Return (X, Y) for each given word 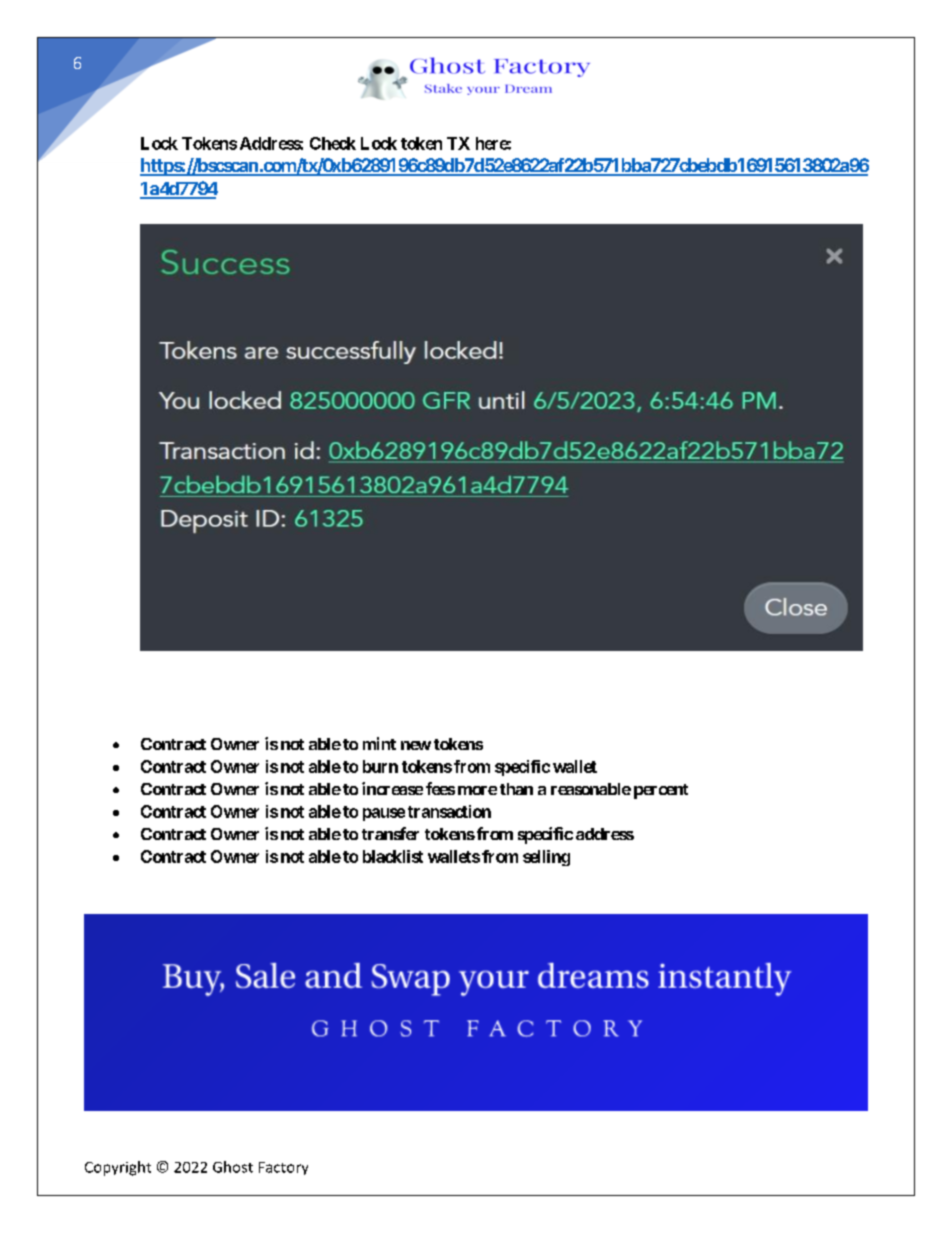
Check (333, 143)
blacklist (393, 856)
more (477, 790)
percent (661, 791)
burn (380, 766)
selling (546, 858)
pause (384, 814)
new (416, 745)
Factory (283, 1168)
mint (379, 743)
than (516, 789)
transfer (390, 833)
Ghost (233, 1167)
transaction (449, 811)
